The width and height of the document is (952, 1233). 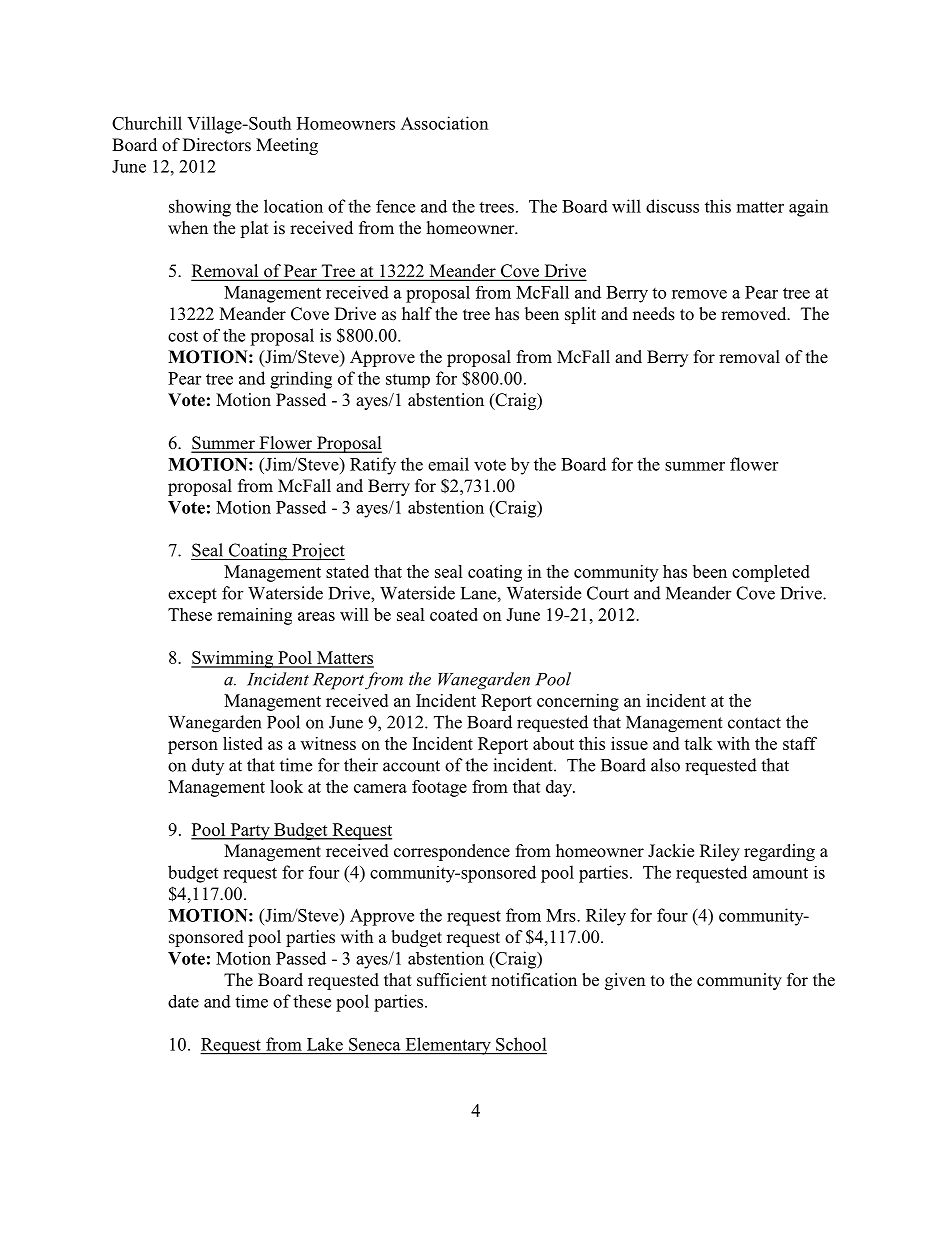 What do you see at coordinates (754, 723) in the document?
I see `contact` at bounding box center [754, 723].
